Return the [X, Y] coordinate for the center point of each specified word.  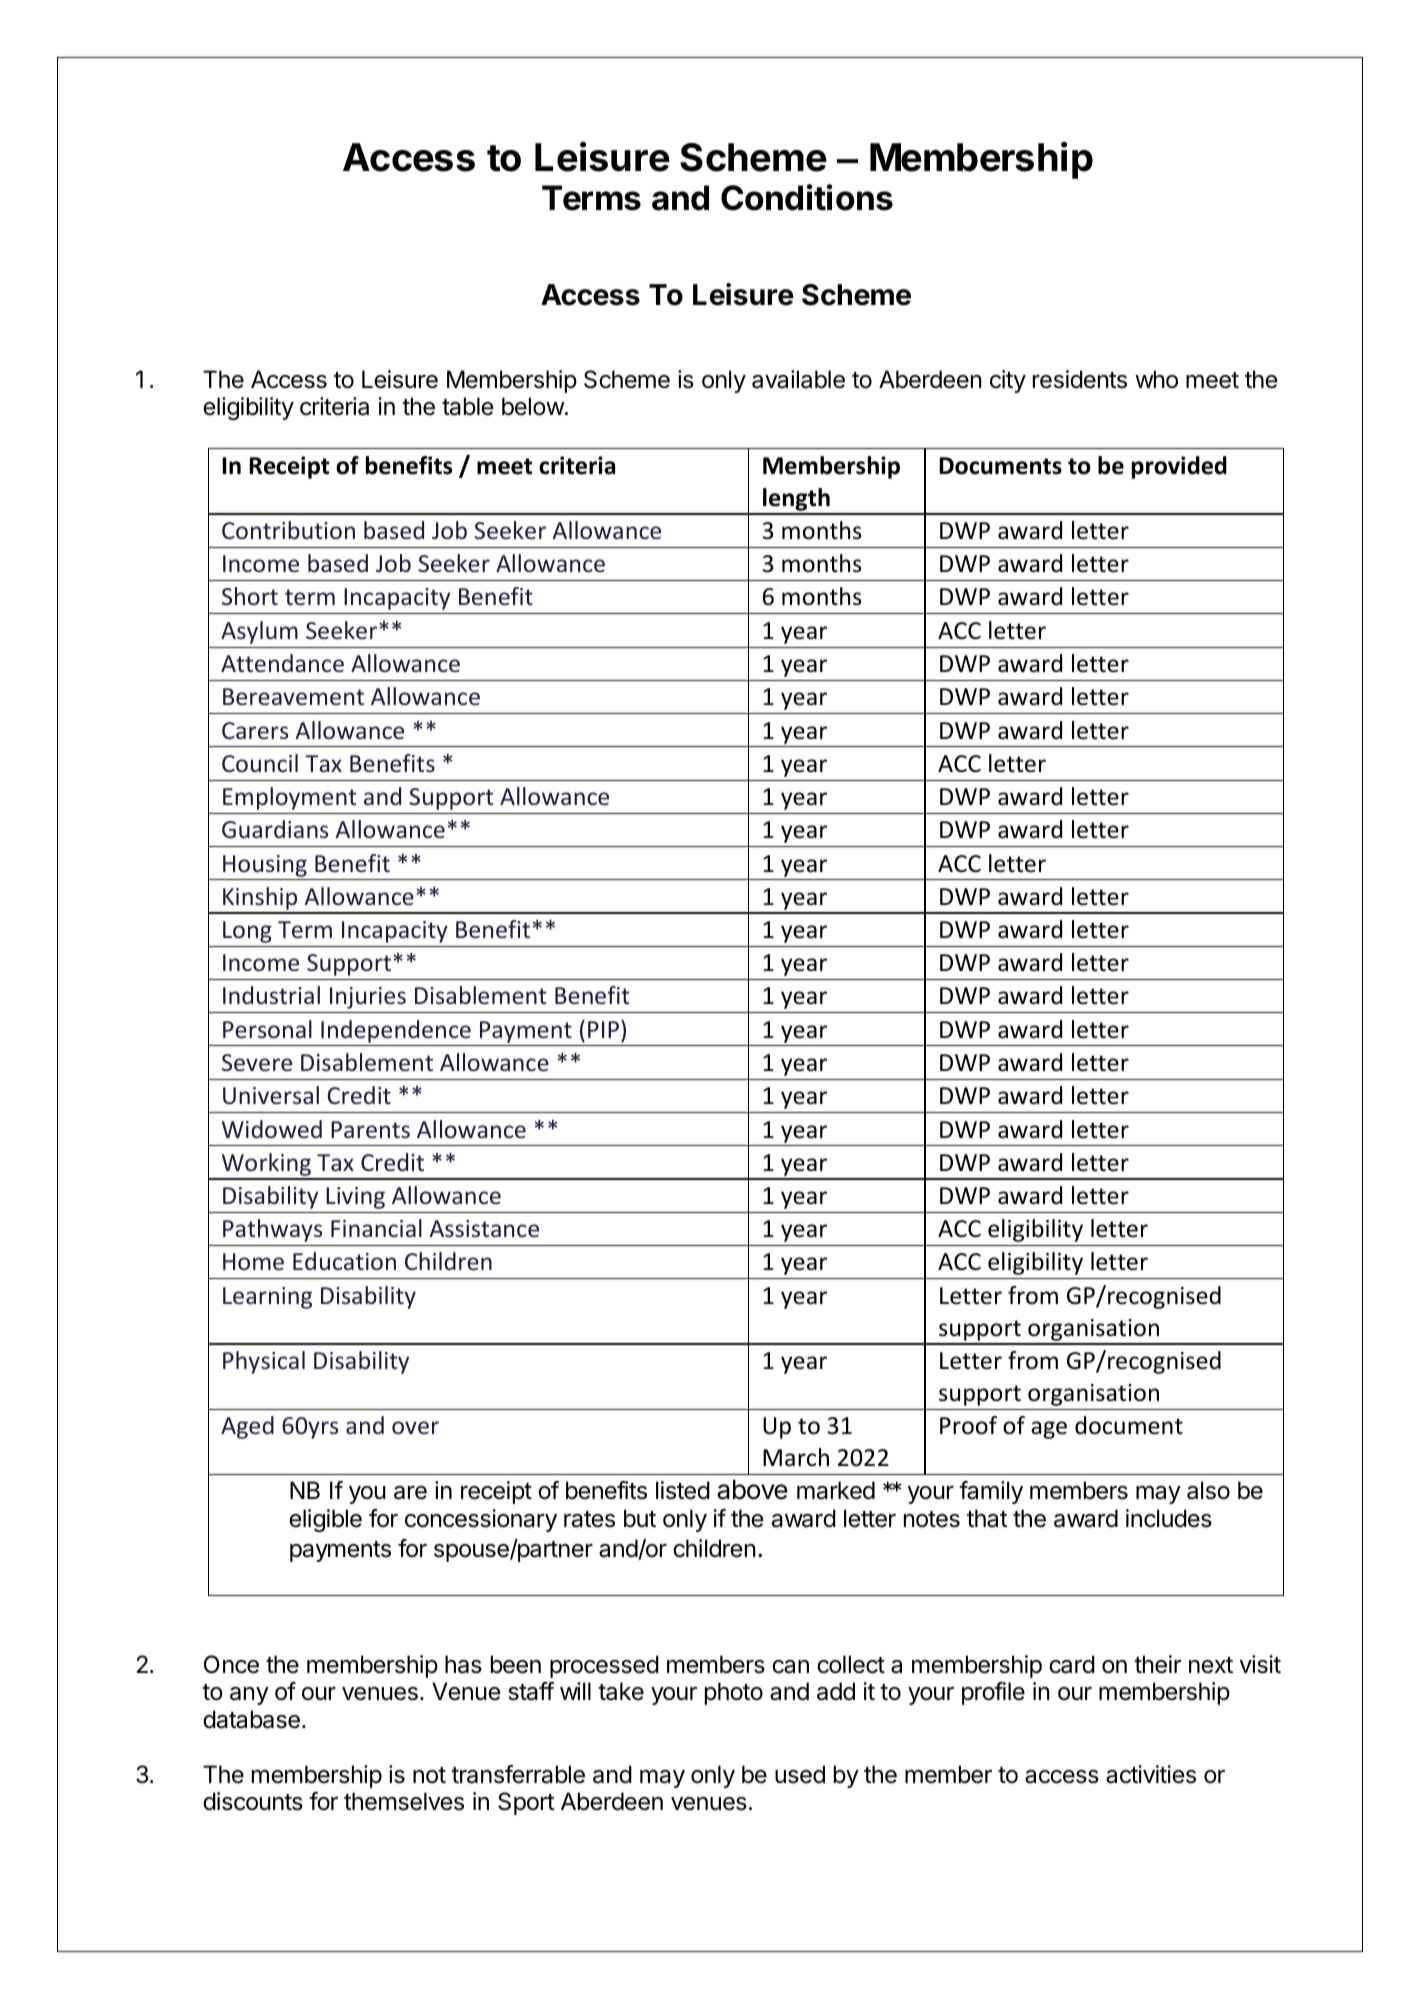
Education [344, 1261]
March [796, 1457]
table [468, 406]
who [1156, 379]
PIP [603, 1029]
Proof [968, 1425]
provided [1179, 467]
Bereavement [293, 696]
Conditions [807, 197]
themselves [404, 1801]
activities [1151, 1774]
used [800, 1774]
